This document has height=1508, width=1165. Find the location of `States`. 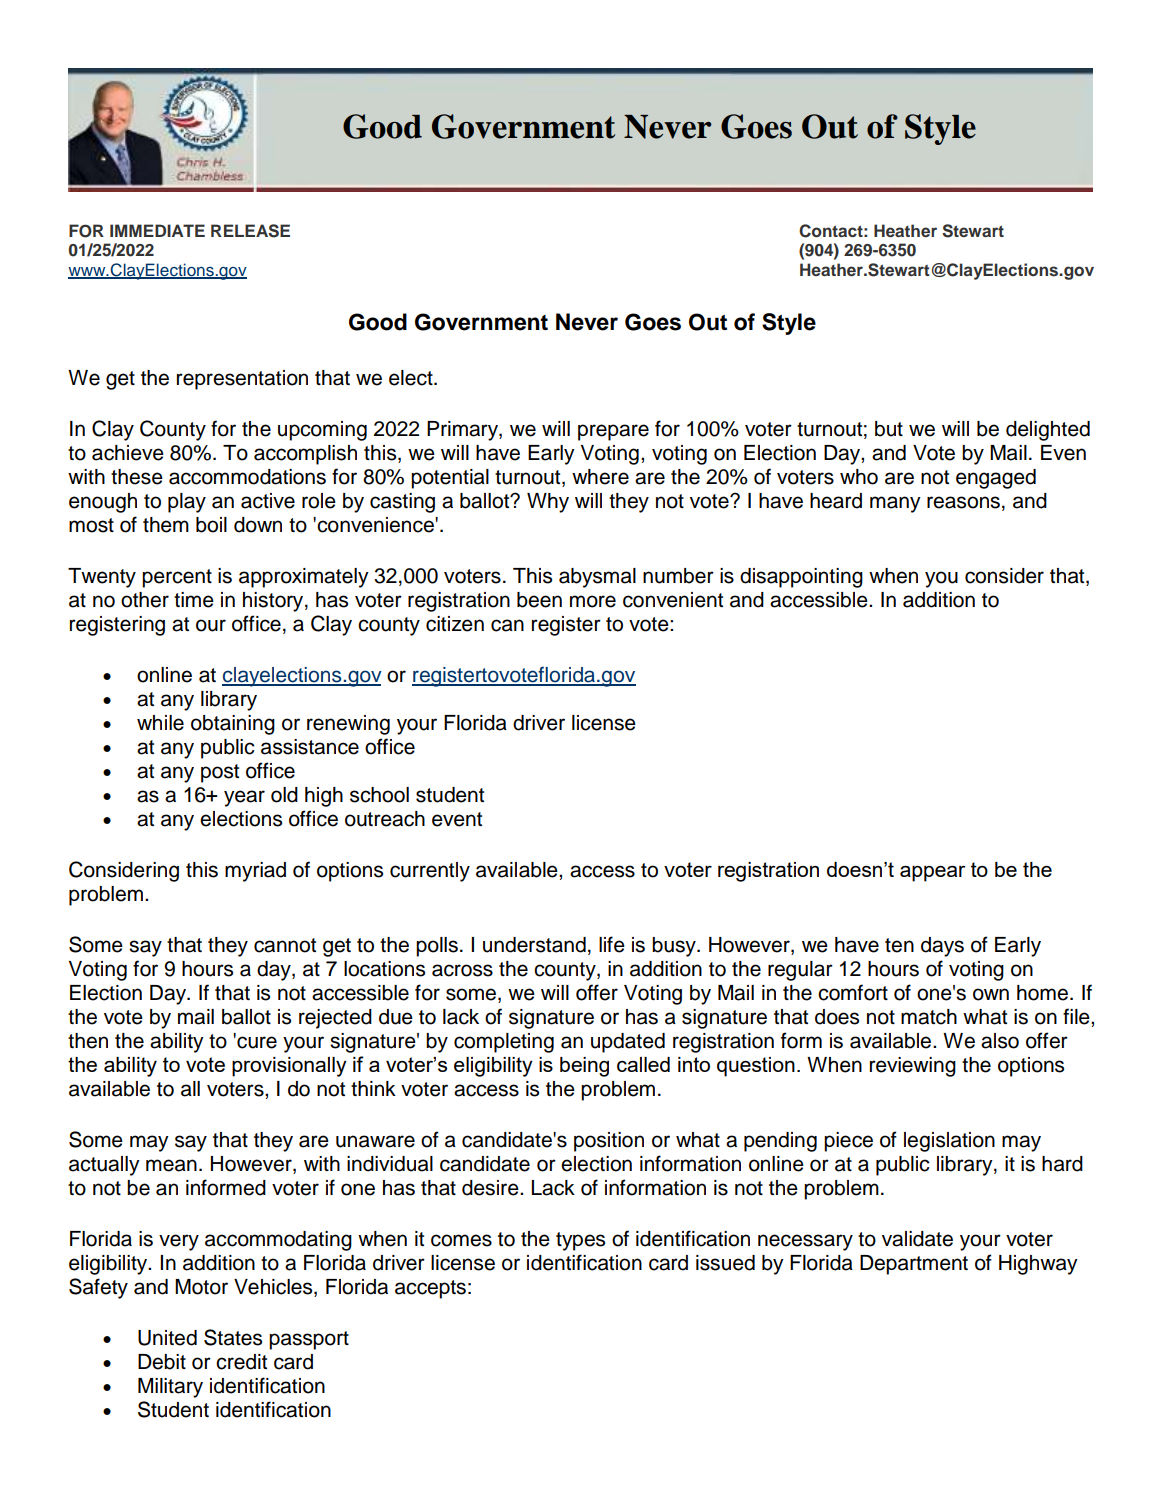

States is located at coordinates (233, 1337).
